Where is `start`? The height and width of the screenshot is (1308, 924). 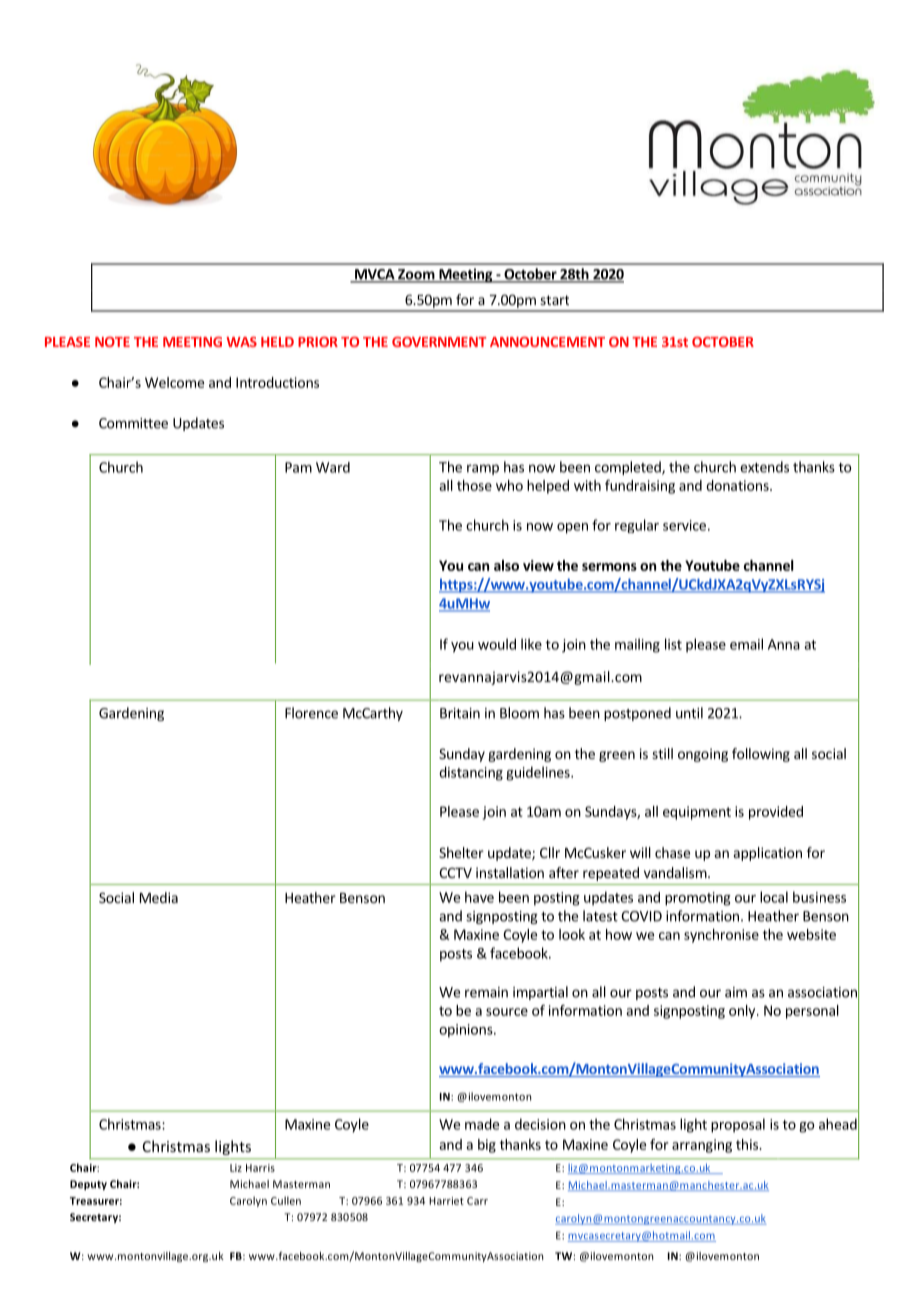
start is located at coordinates (554, 300).
